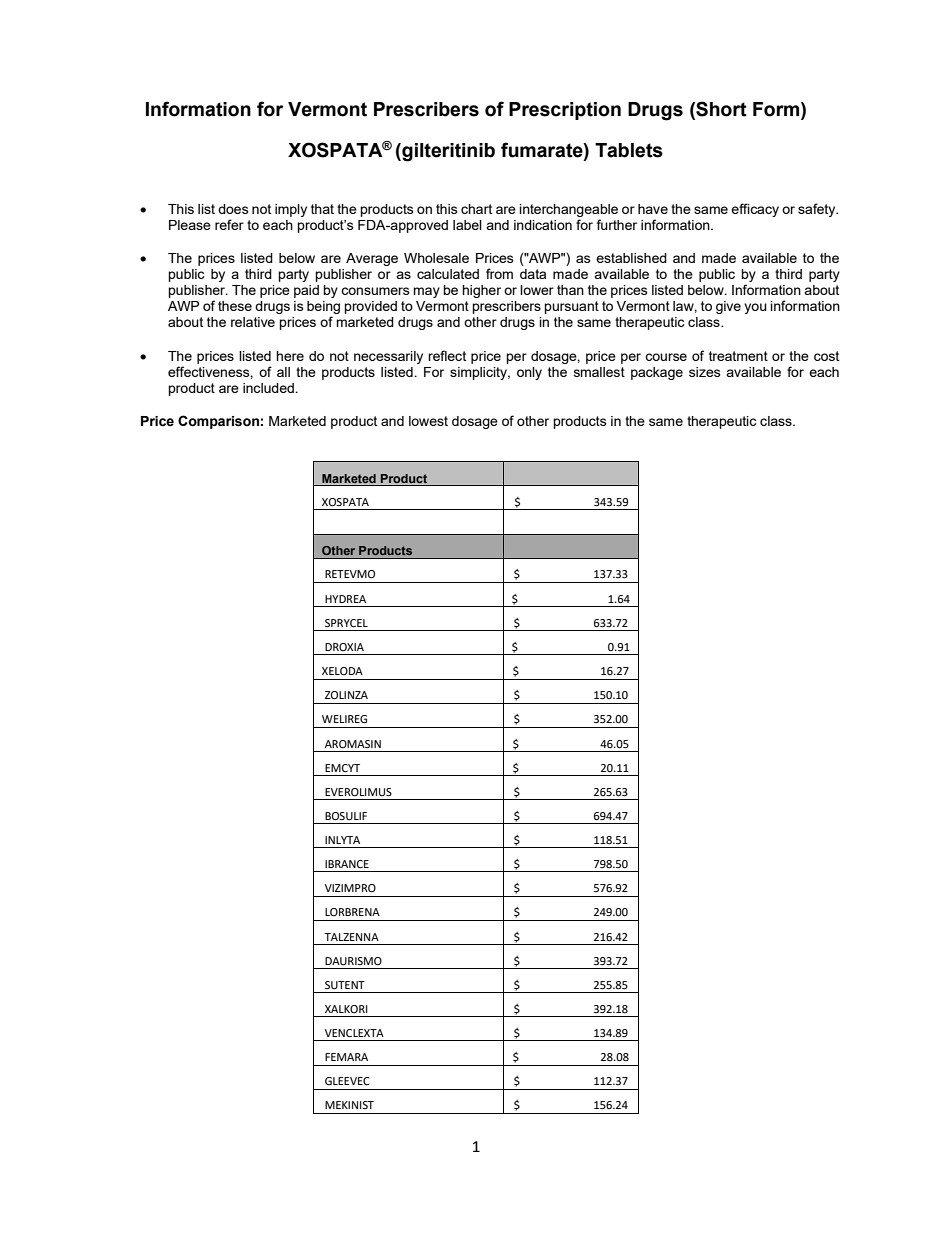 The width and height of the page is (952, 1233). What do you see at coordinates (346, 1057) in the page?
I see `FEMARA` at bounding box center [346, 1057].
